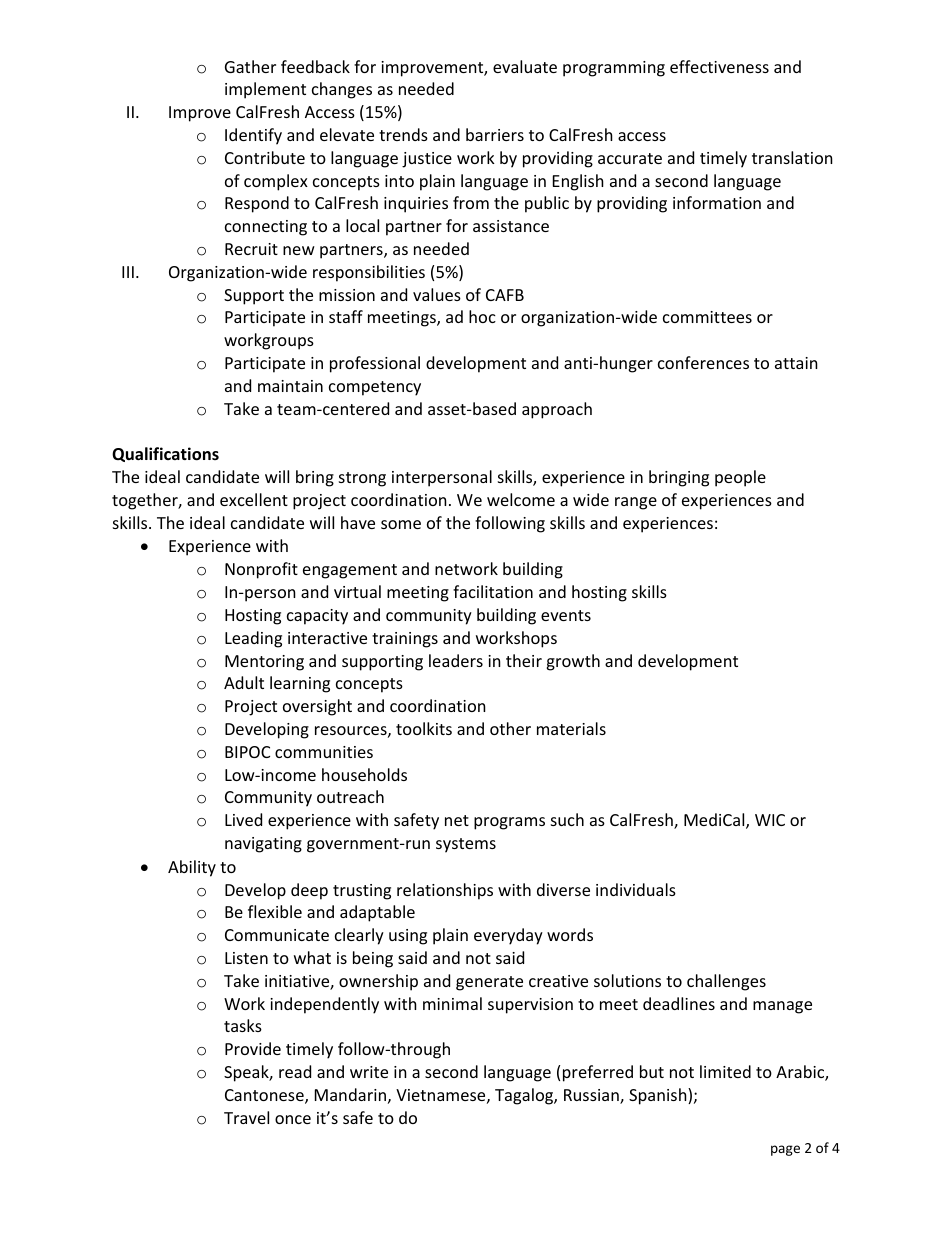 The width and height of the page is (952, 1233). What do you see at coordinates (265, 90) in the page?
I see `implement` at bounding box center [265, 90].
